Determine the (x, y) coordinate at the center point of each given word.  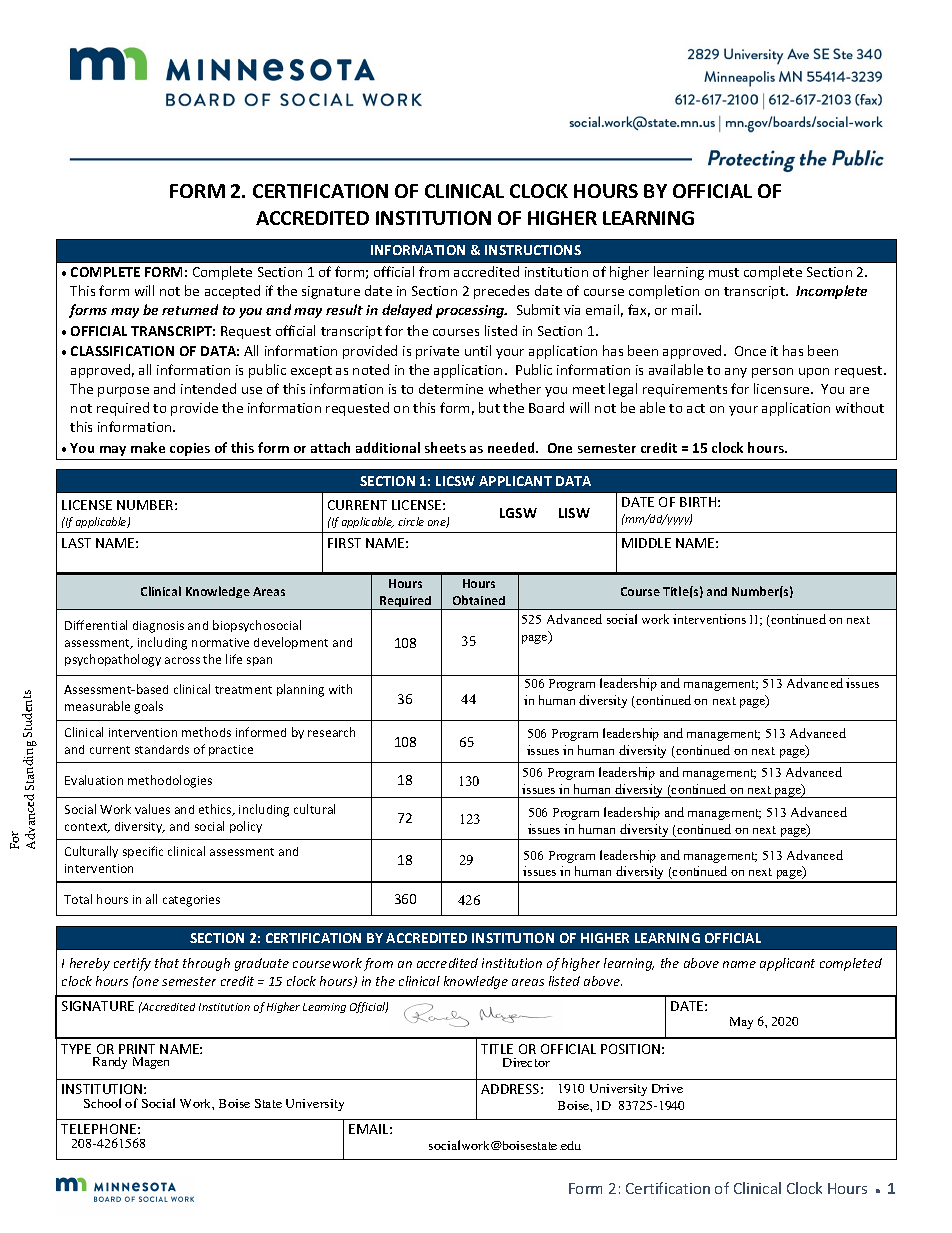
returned (190, 309)
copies (190, 449)
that (167, 963)
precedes (501, 292)
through (206, 964)
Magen (151, 1063)
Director (526, 1062)
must (724, 272)
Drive (667, 1088)
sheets (445, 447)
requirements (685, 390)
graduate (262, 964)
